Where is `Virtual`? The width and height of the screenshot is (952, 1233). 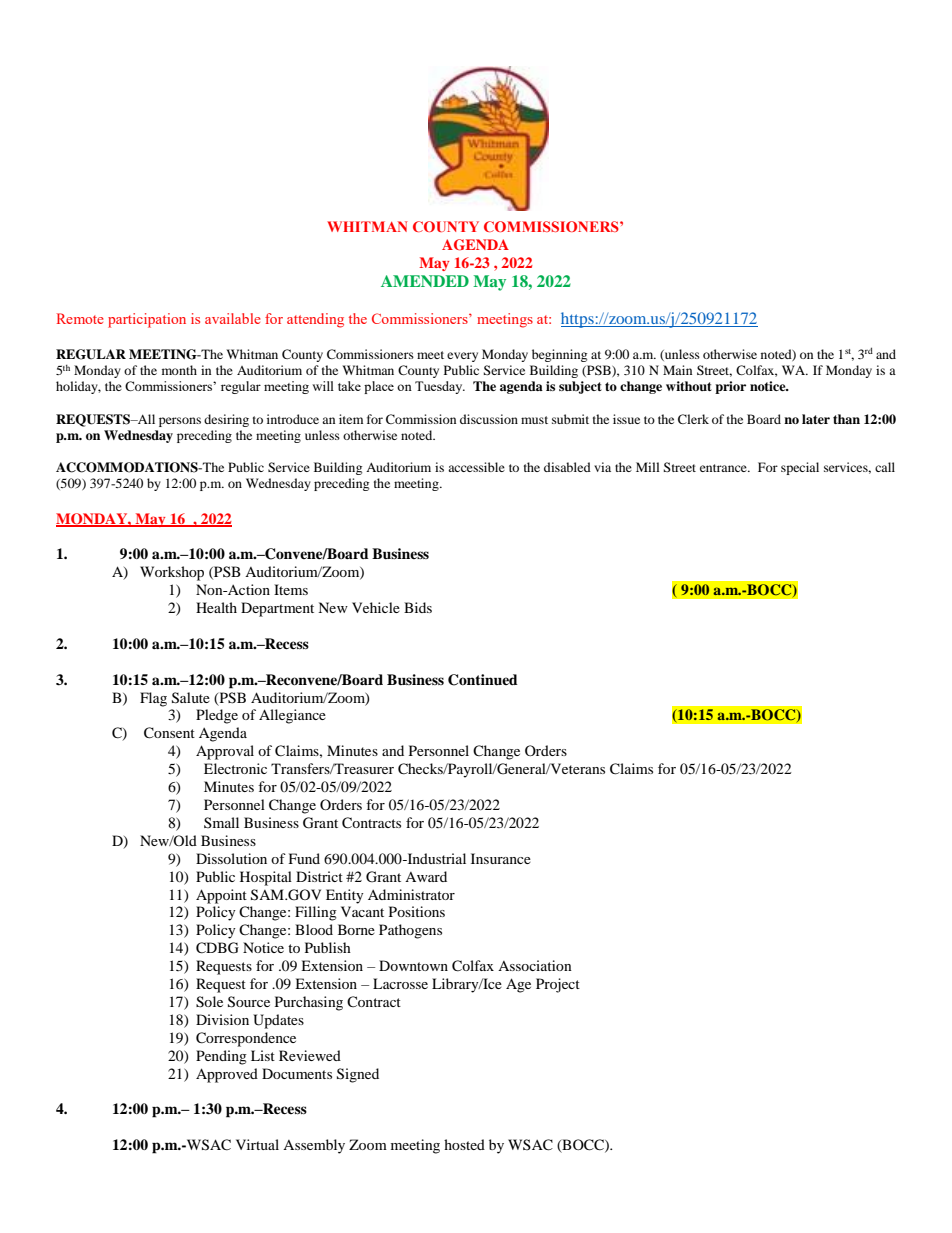
Virtual is located at coordinates (257, 1144).
